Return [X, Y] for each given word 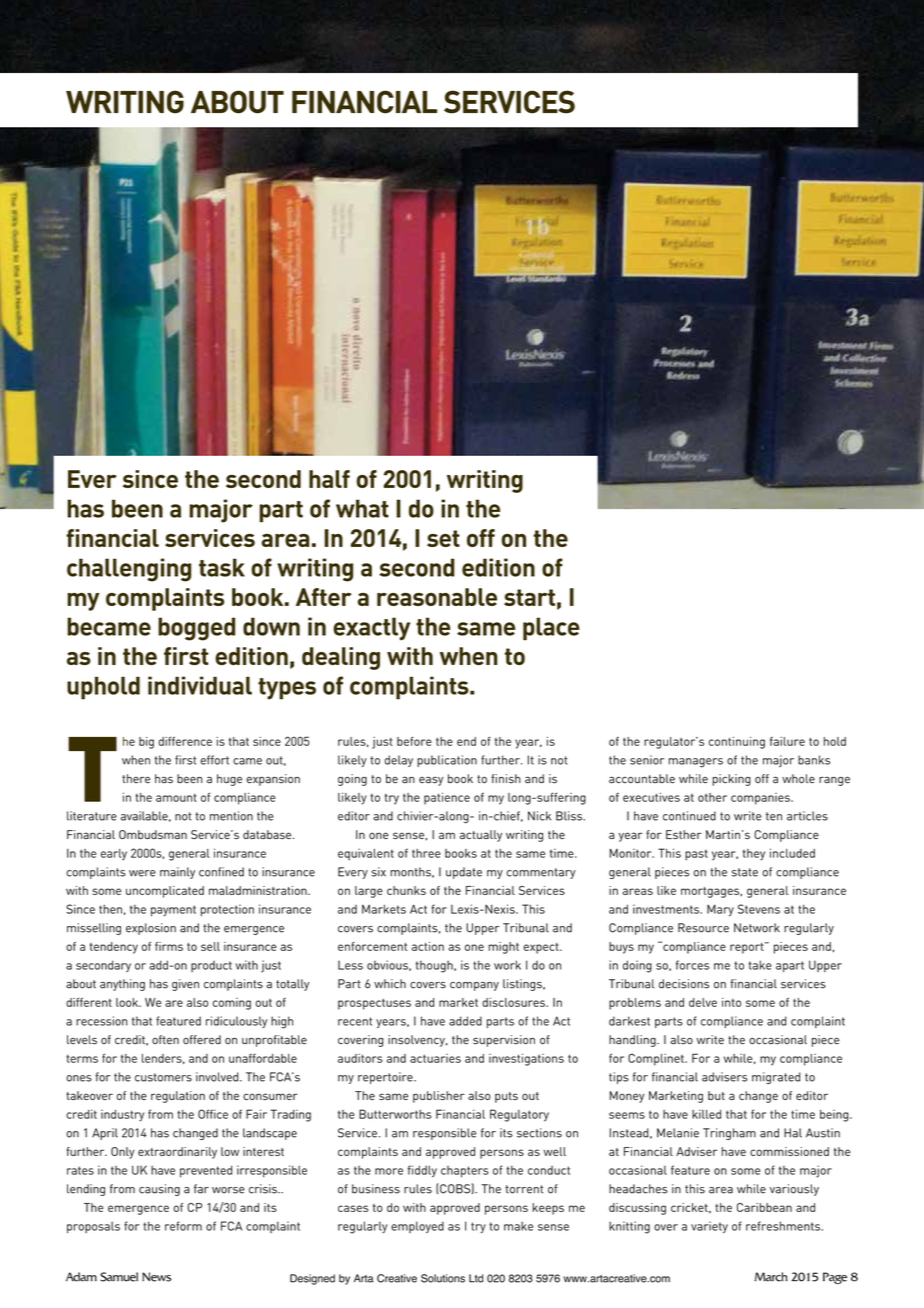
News [156, 1277]
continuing [737, 743]
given [185, 985]
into [731, 1002]
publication [447, 761]
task [222, 567]
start [529, 597]
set [443, 538]
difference [185, 741]
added [465, 1021]
